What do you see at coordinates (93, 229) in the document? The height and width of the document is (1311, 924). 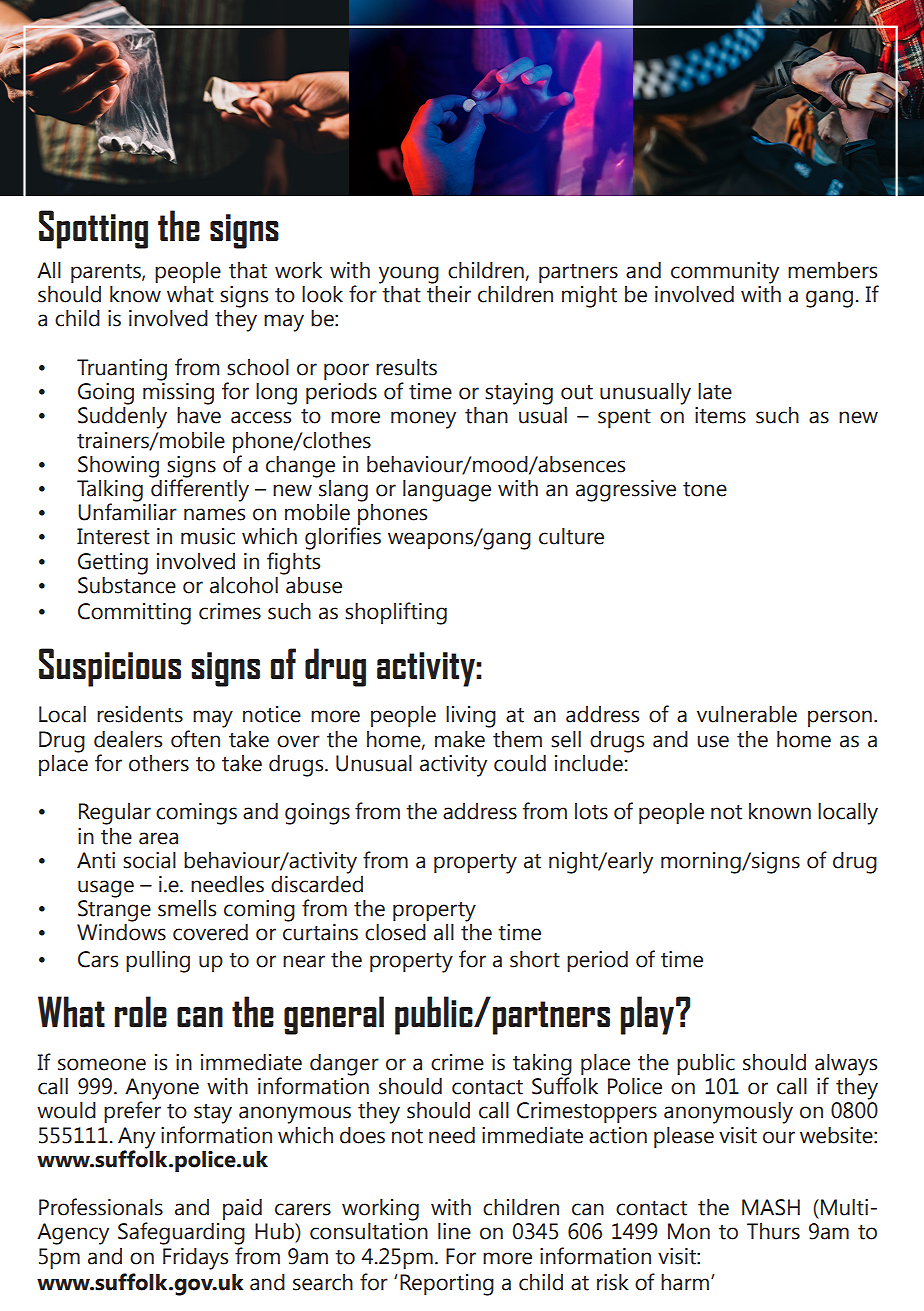 I see `Spotting` at bounding box center [93, 229].
